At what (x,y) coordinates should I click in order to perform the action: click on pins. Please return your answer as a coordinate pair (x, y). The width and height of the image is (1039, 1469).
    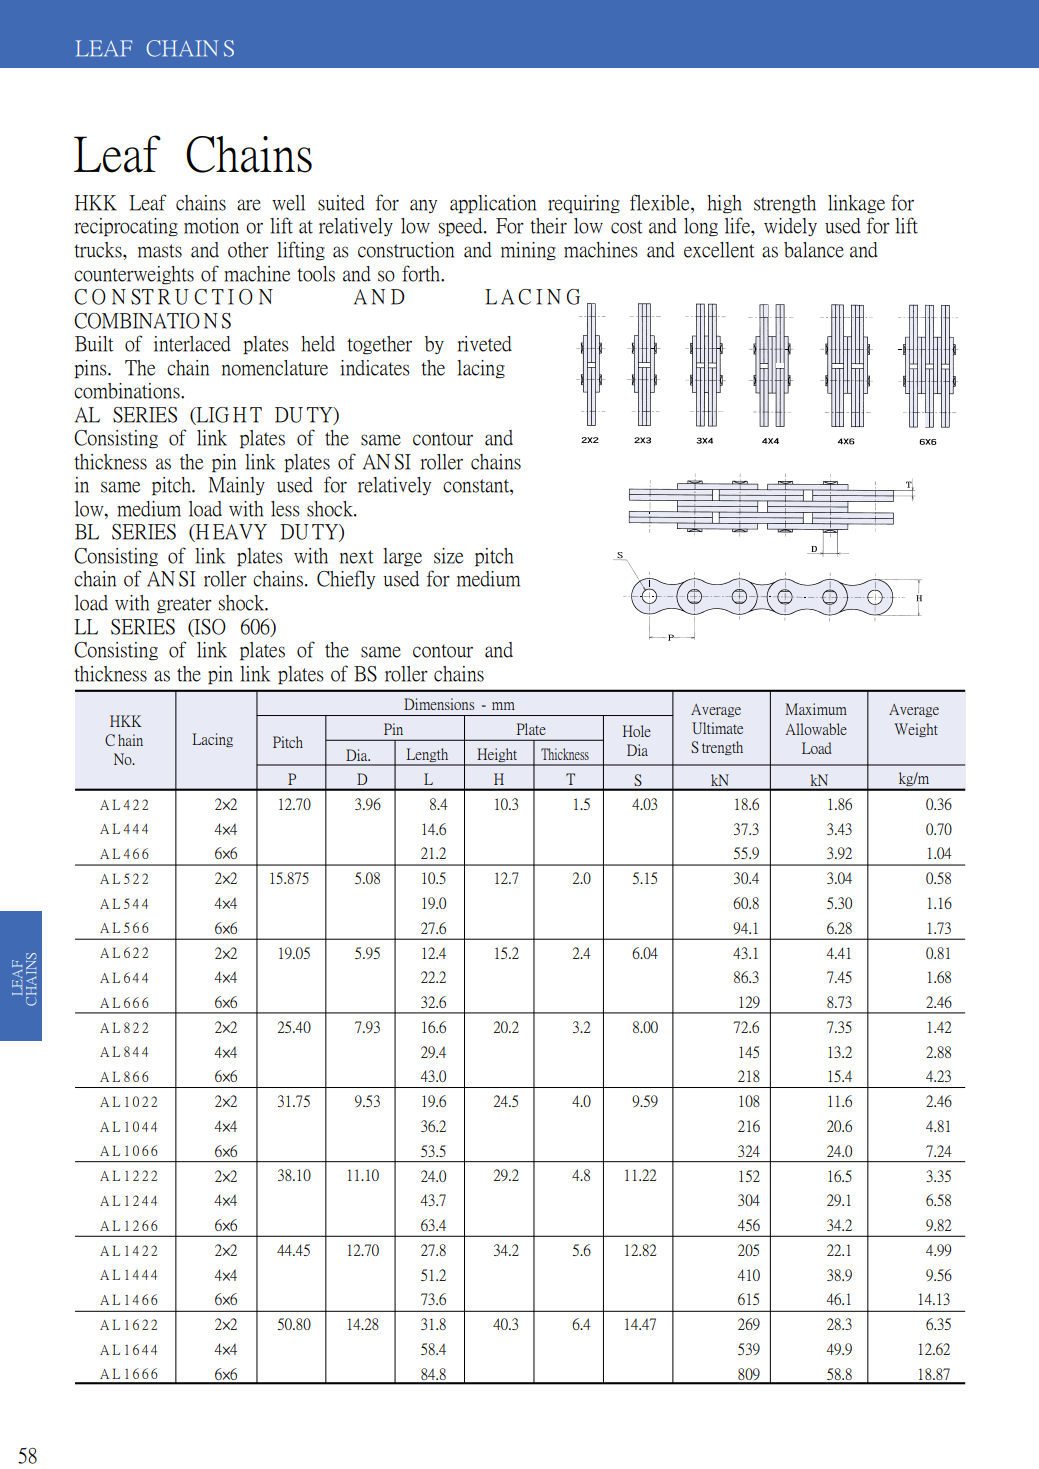
    Looking at the image, I should click on (91, 369).
